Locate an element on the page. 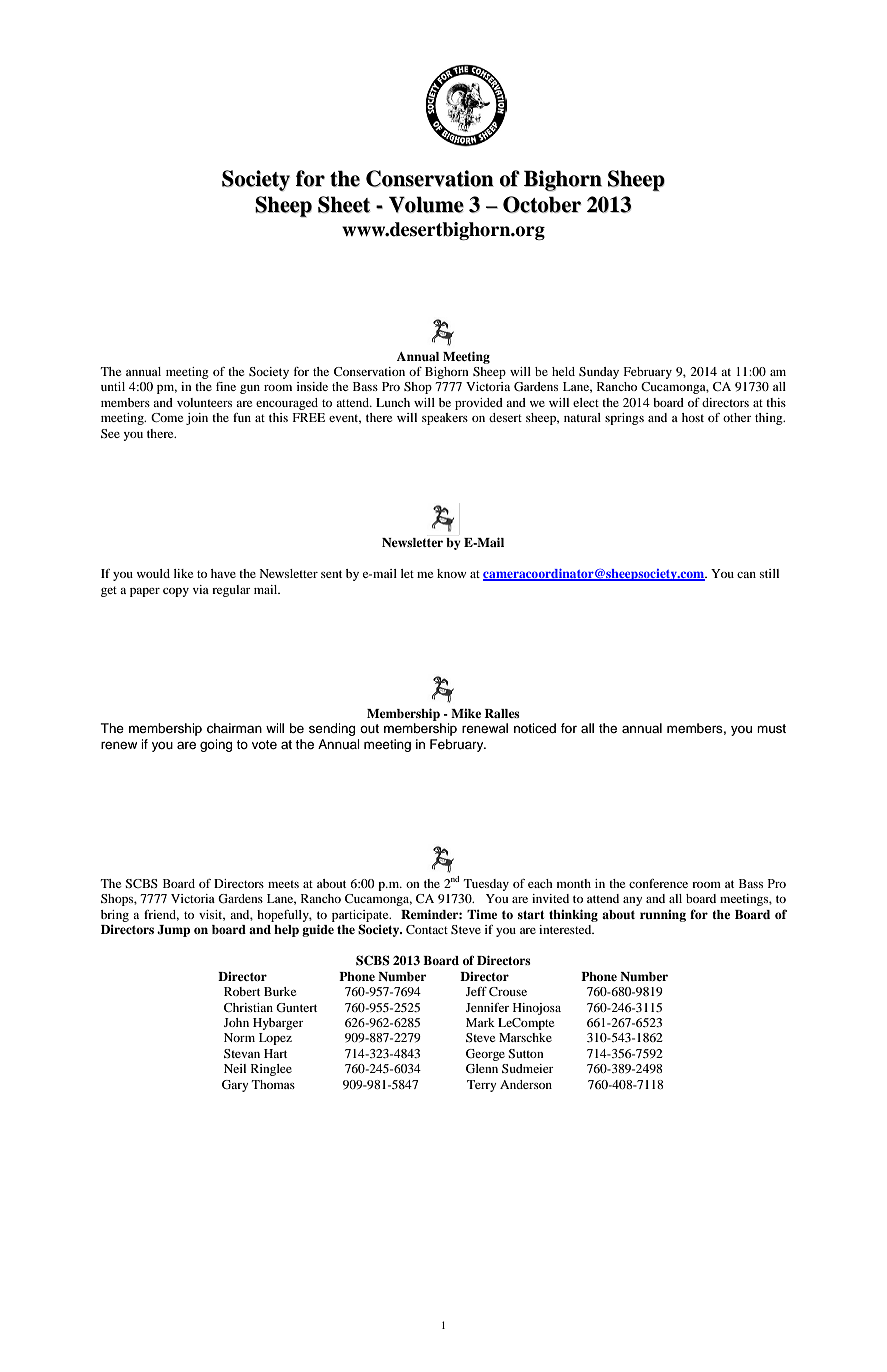  meets is located at coordinates (283, 884).
